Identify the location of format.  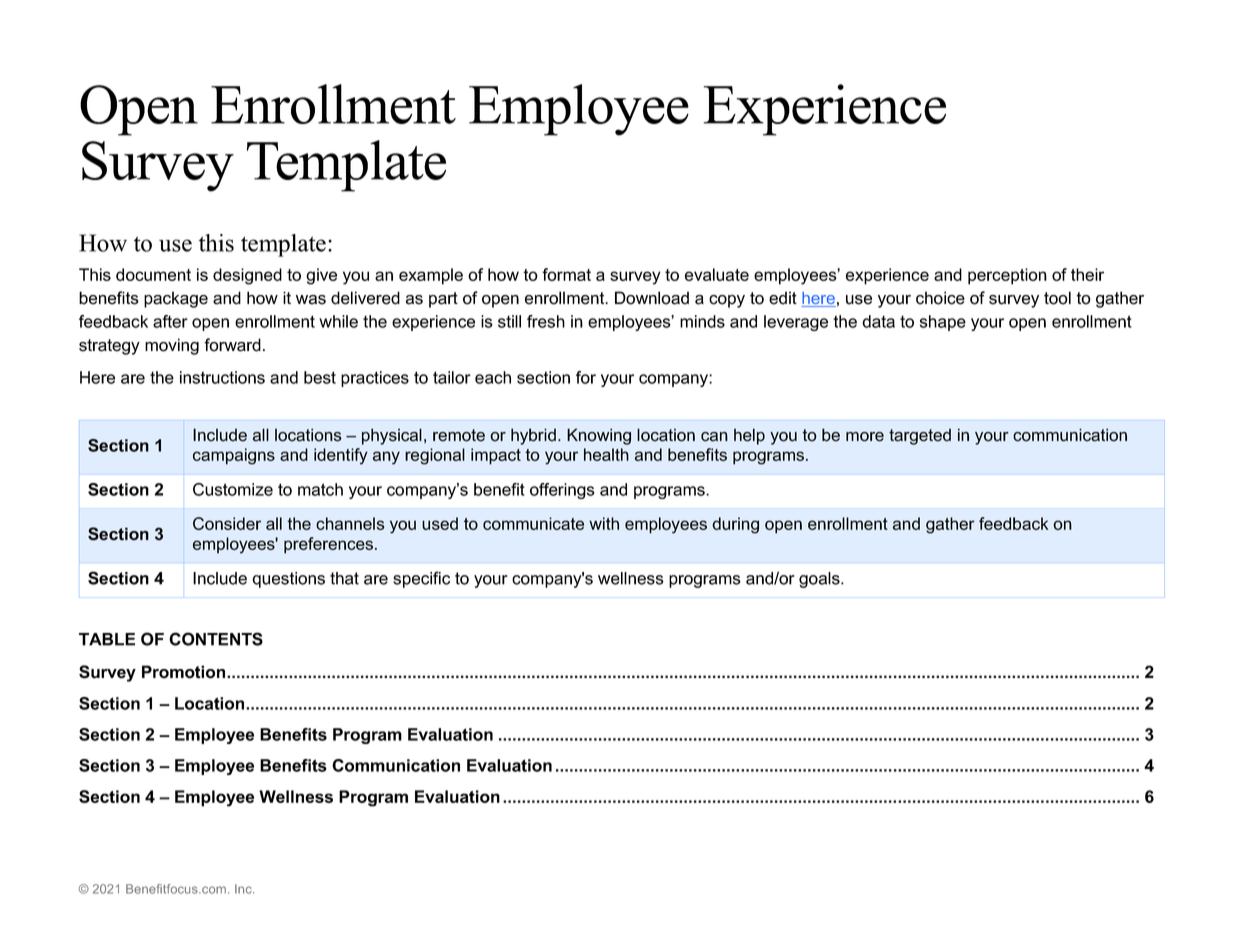
(566, 274).
